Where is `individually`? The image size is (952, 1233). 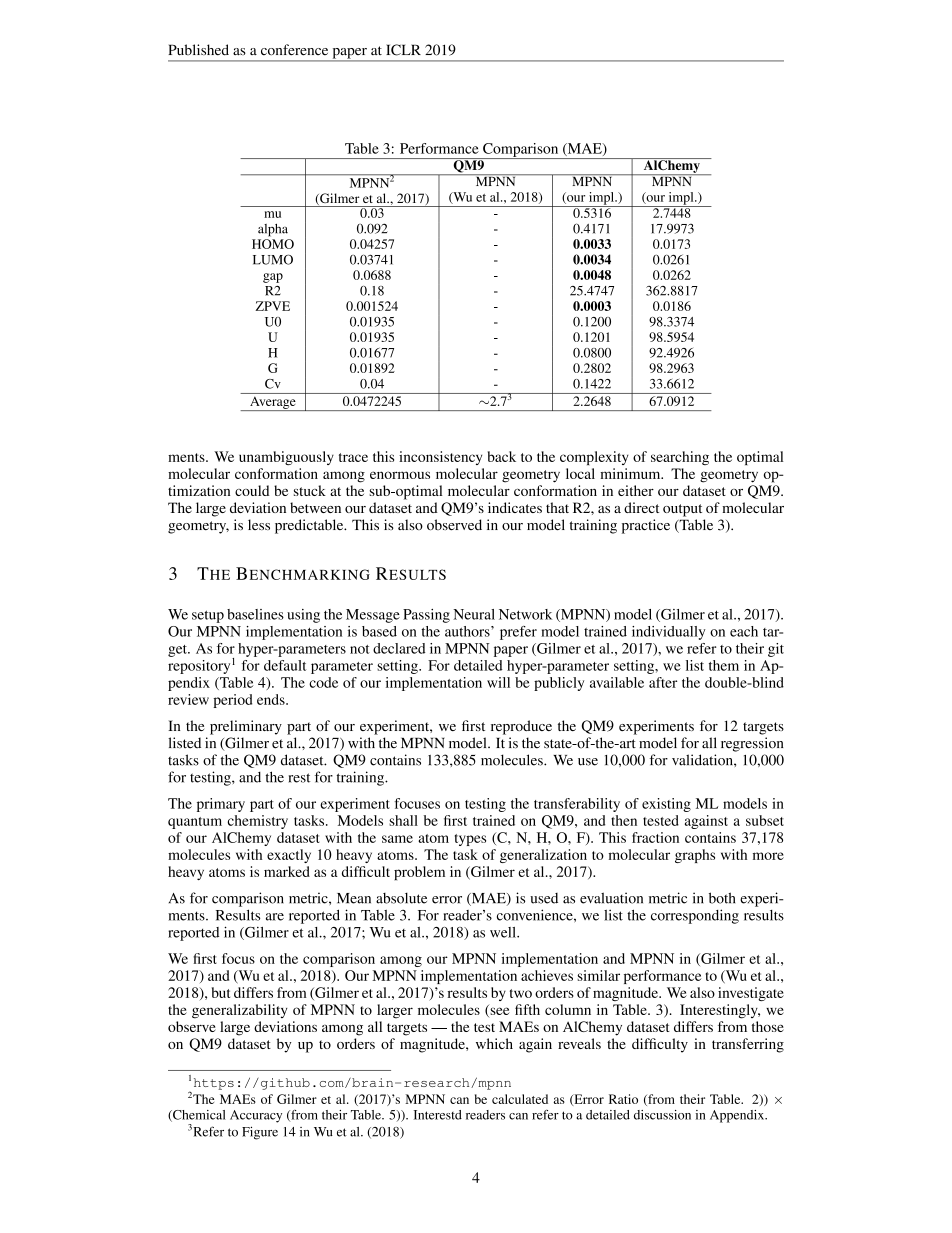 individually is located at coordinates (668, 633).
